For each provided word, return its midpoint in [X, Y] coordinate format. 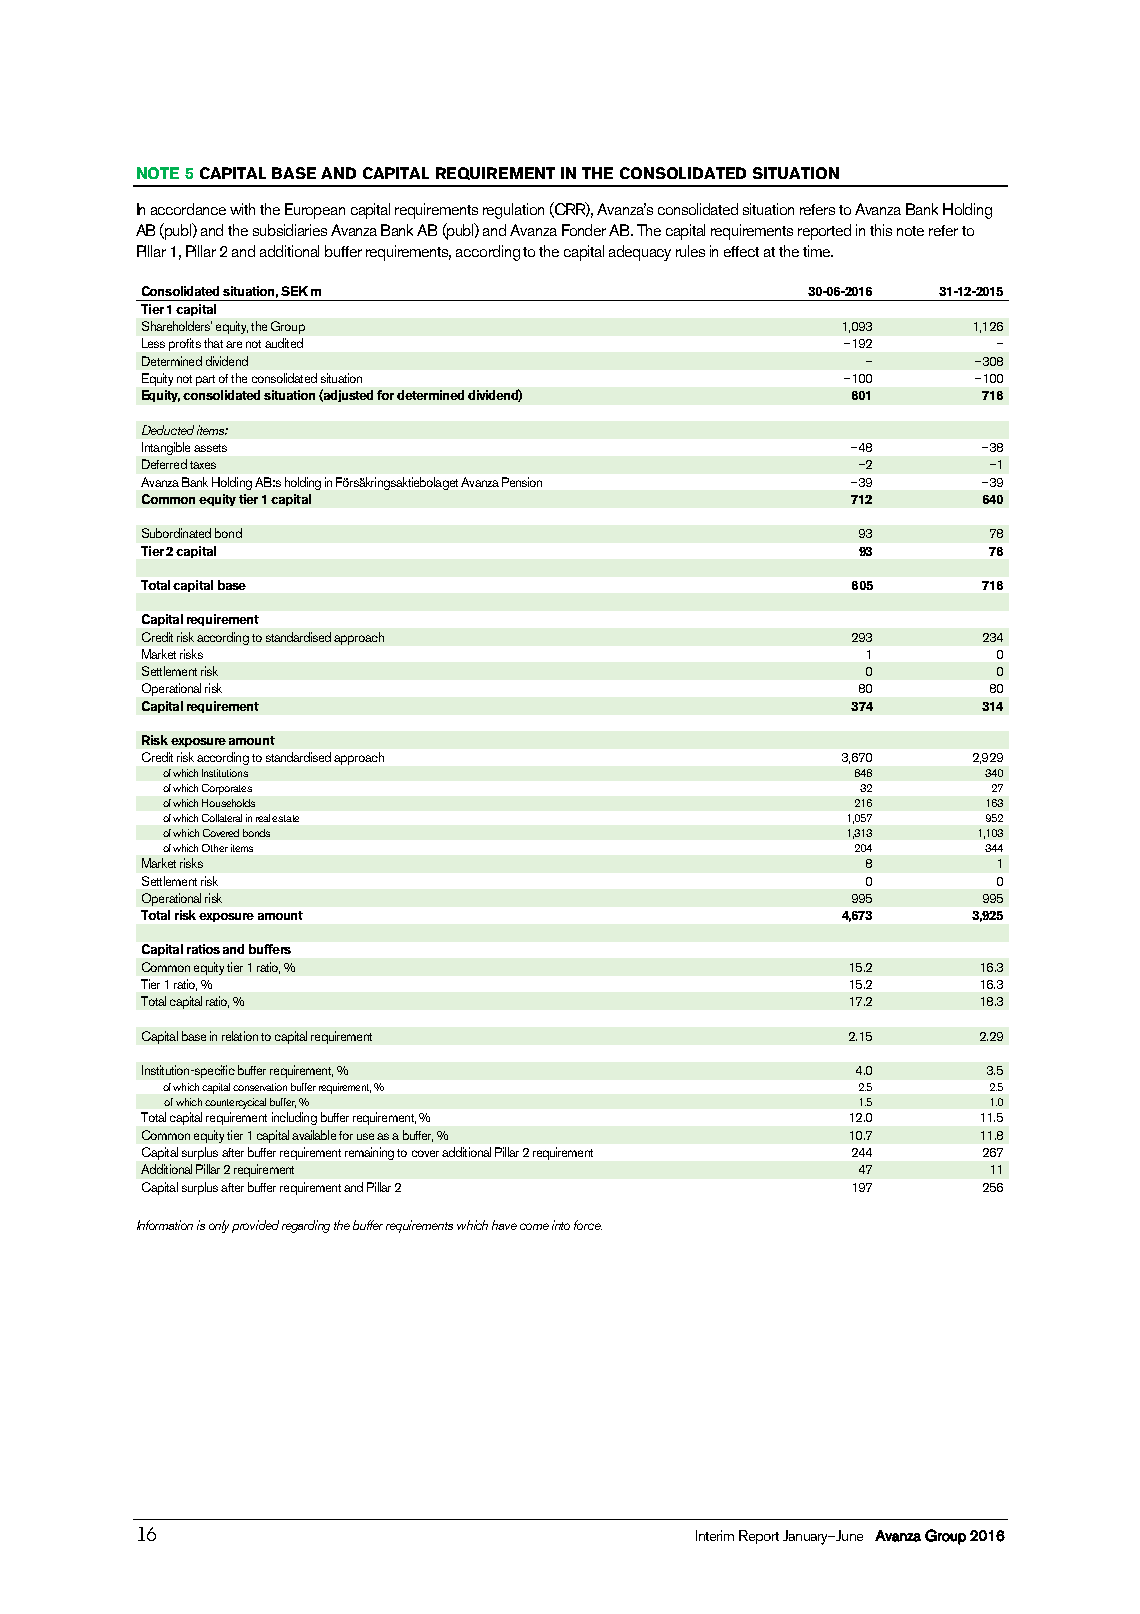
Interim [715, 1535]
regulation [513, 211]
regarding [306, 1226]
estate [285, 818]
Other [215, 848]
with [242, 209]
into [561, 1225]
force [588, 1225]
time [817, 251]
